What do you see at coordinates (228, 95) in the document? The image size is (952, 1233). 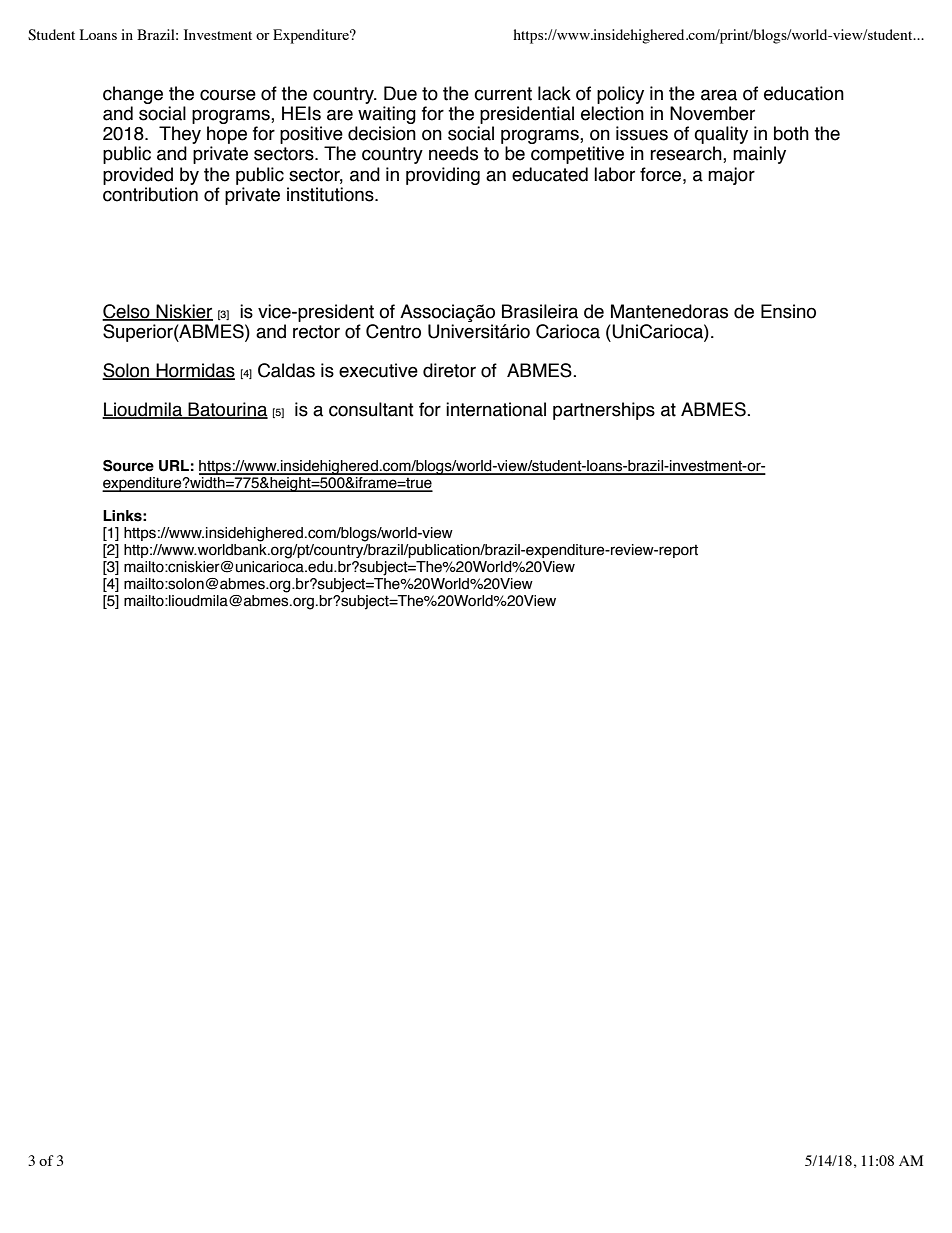 I see `course` at bounding box center [228, 95].
